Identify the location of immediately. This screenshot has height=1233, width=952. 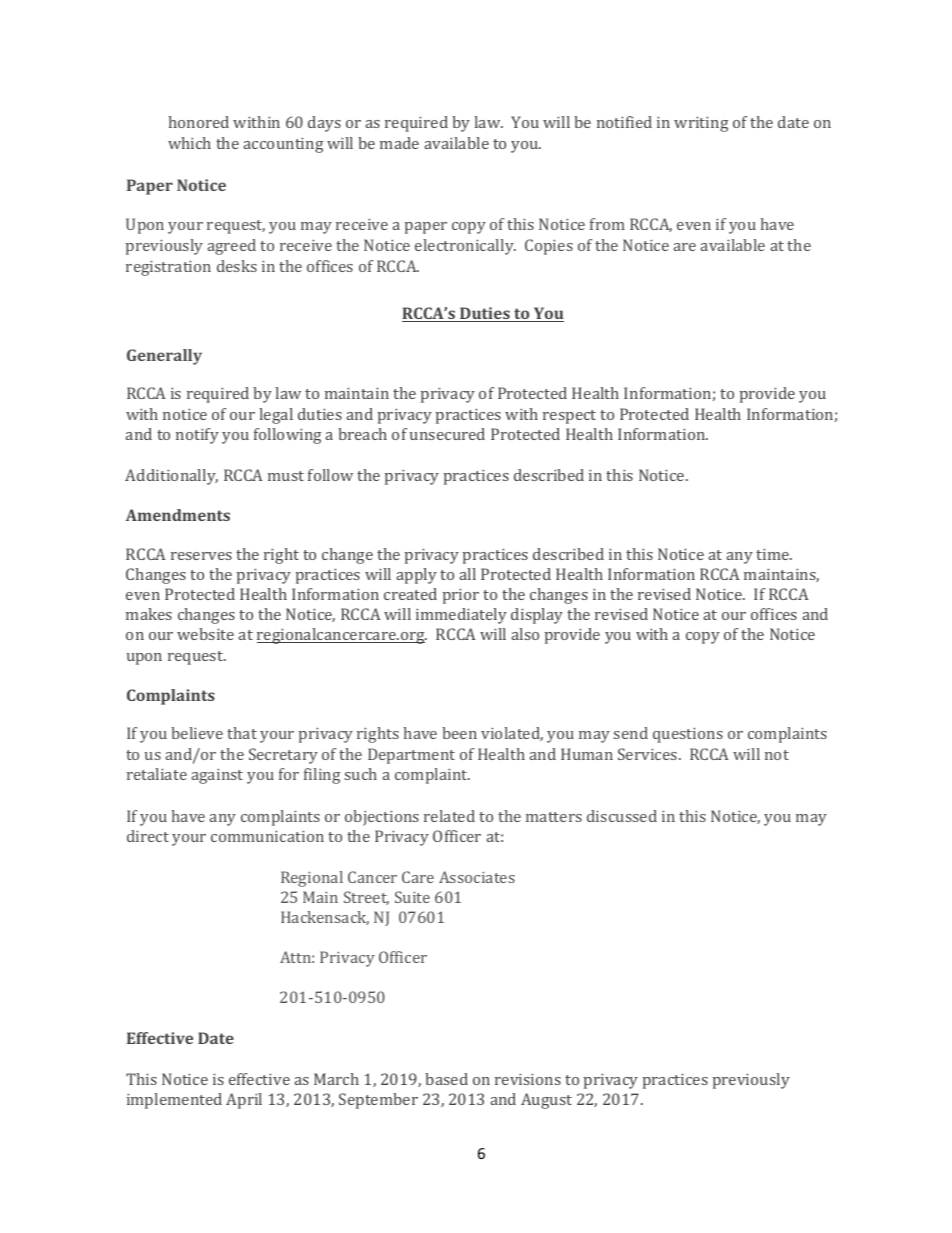
(461, 616).
